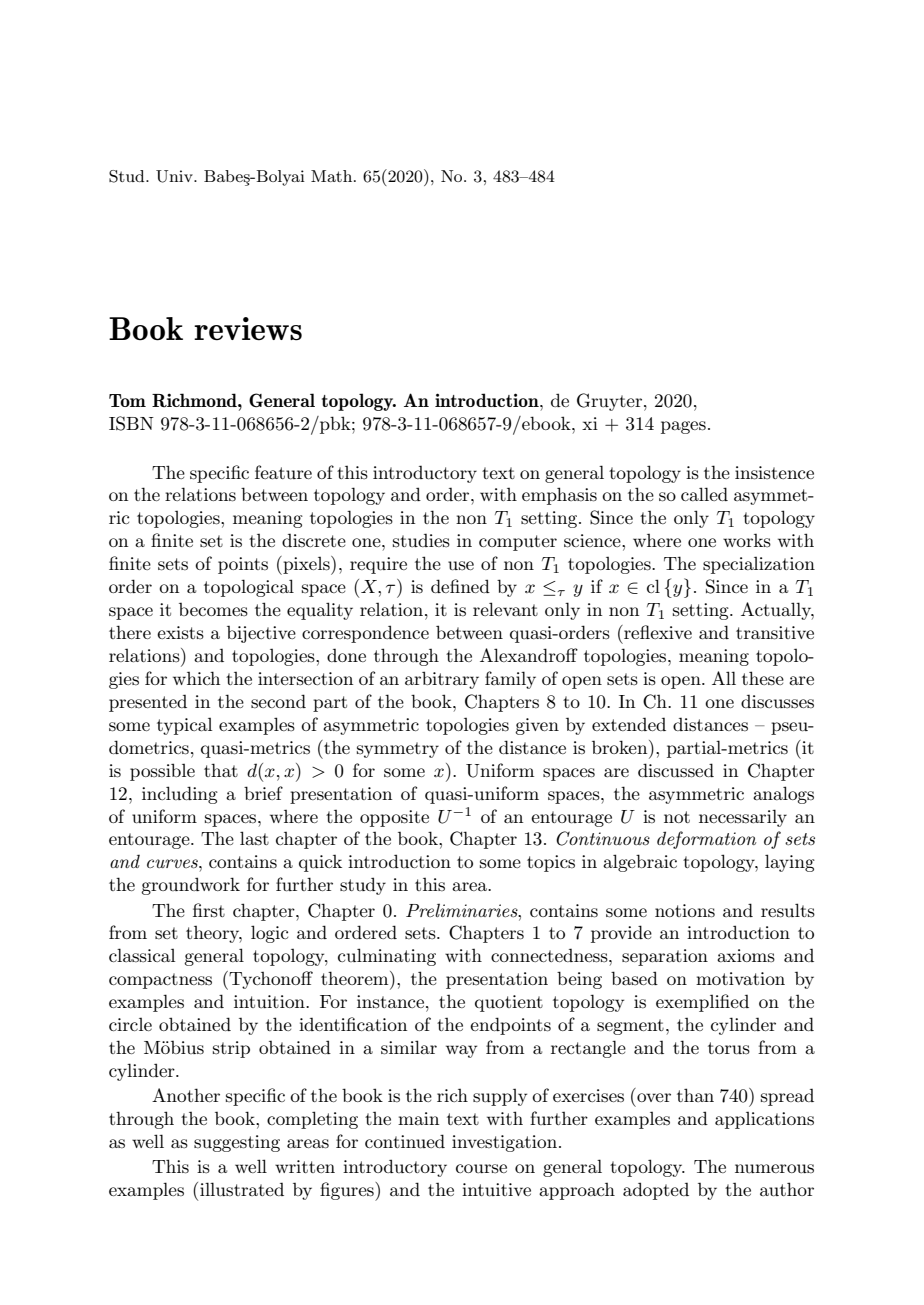 This screenshot has width=924, height=1305. Describe the element at coordinates (704, 494) in the screenshot. I see `called` at that location.
